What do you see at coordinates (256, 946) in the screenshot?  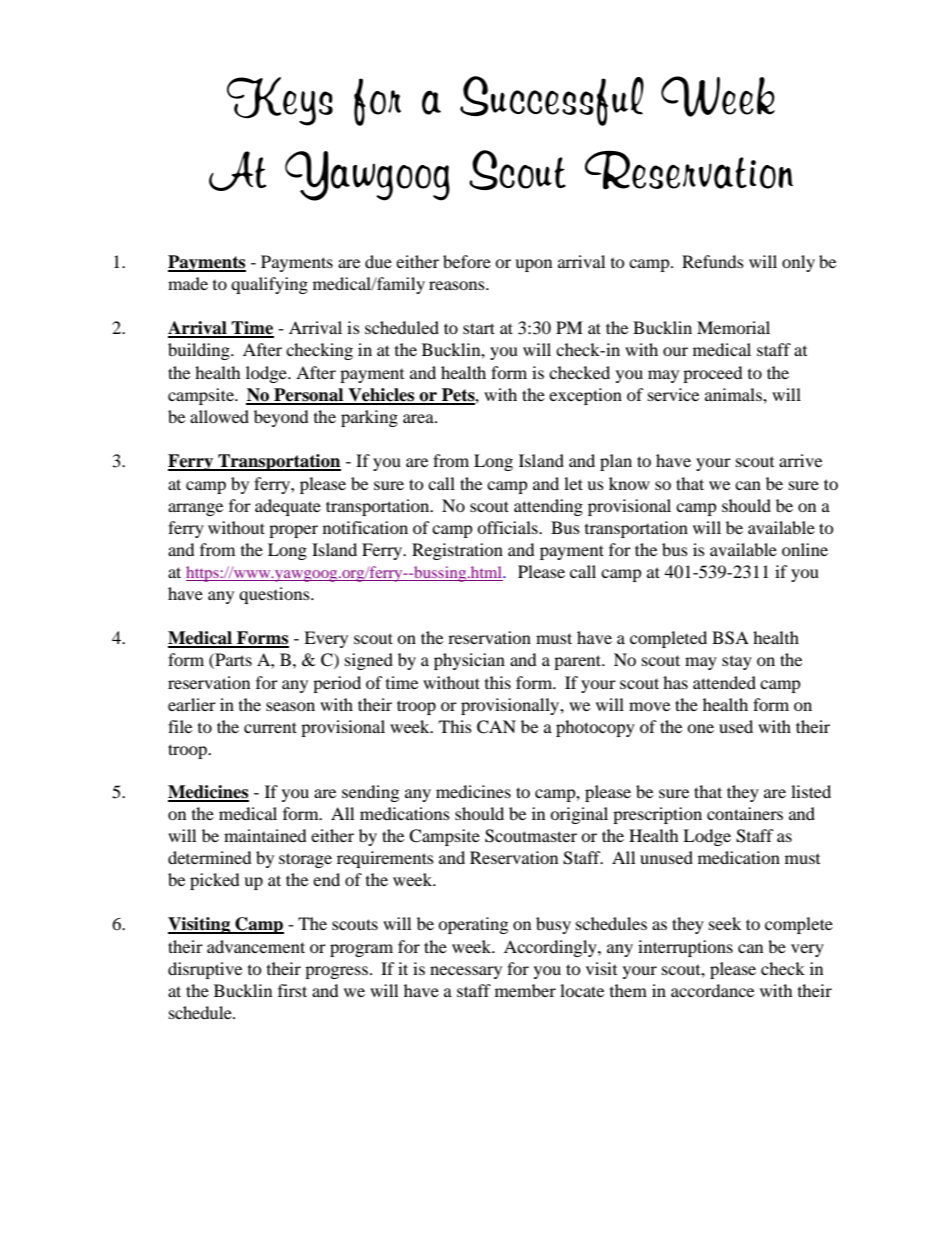 I see `advancement` at bounding box center [256, 946].
